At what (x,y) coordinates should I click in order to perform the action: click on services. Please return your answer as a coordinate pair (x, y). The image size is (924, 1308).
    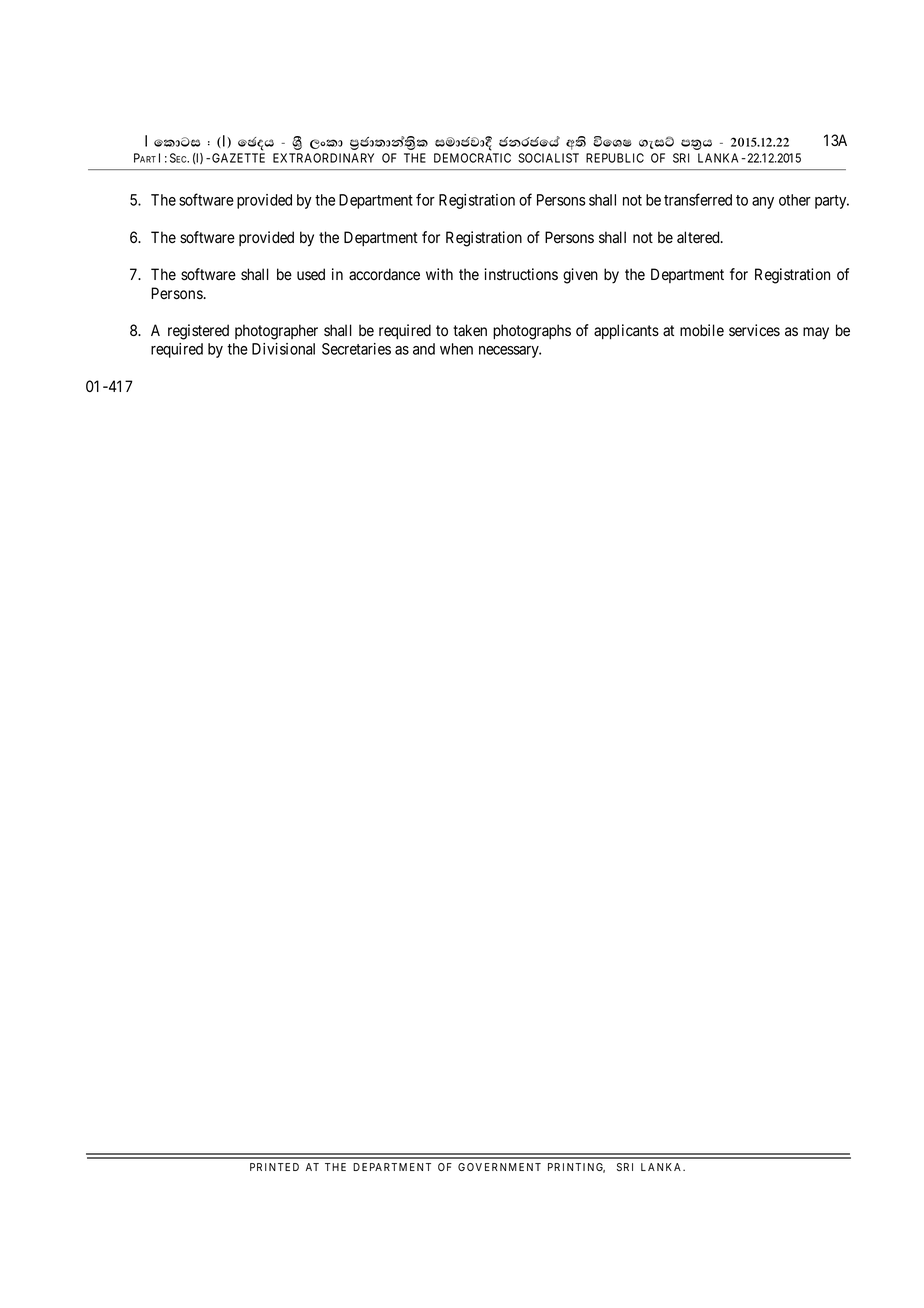
    Looking at the image, I should click on (754, 330).
